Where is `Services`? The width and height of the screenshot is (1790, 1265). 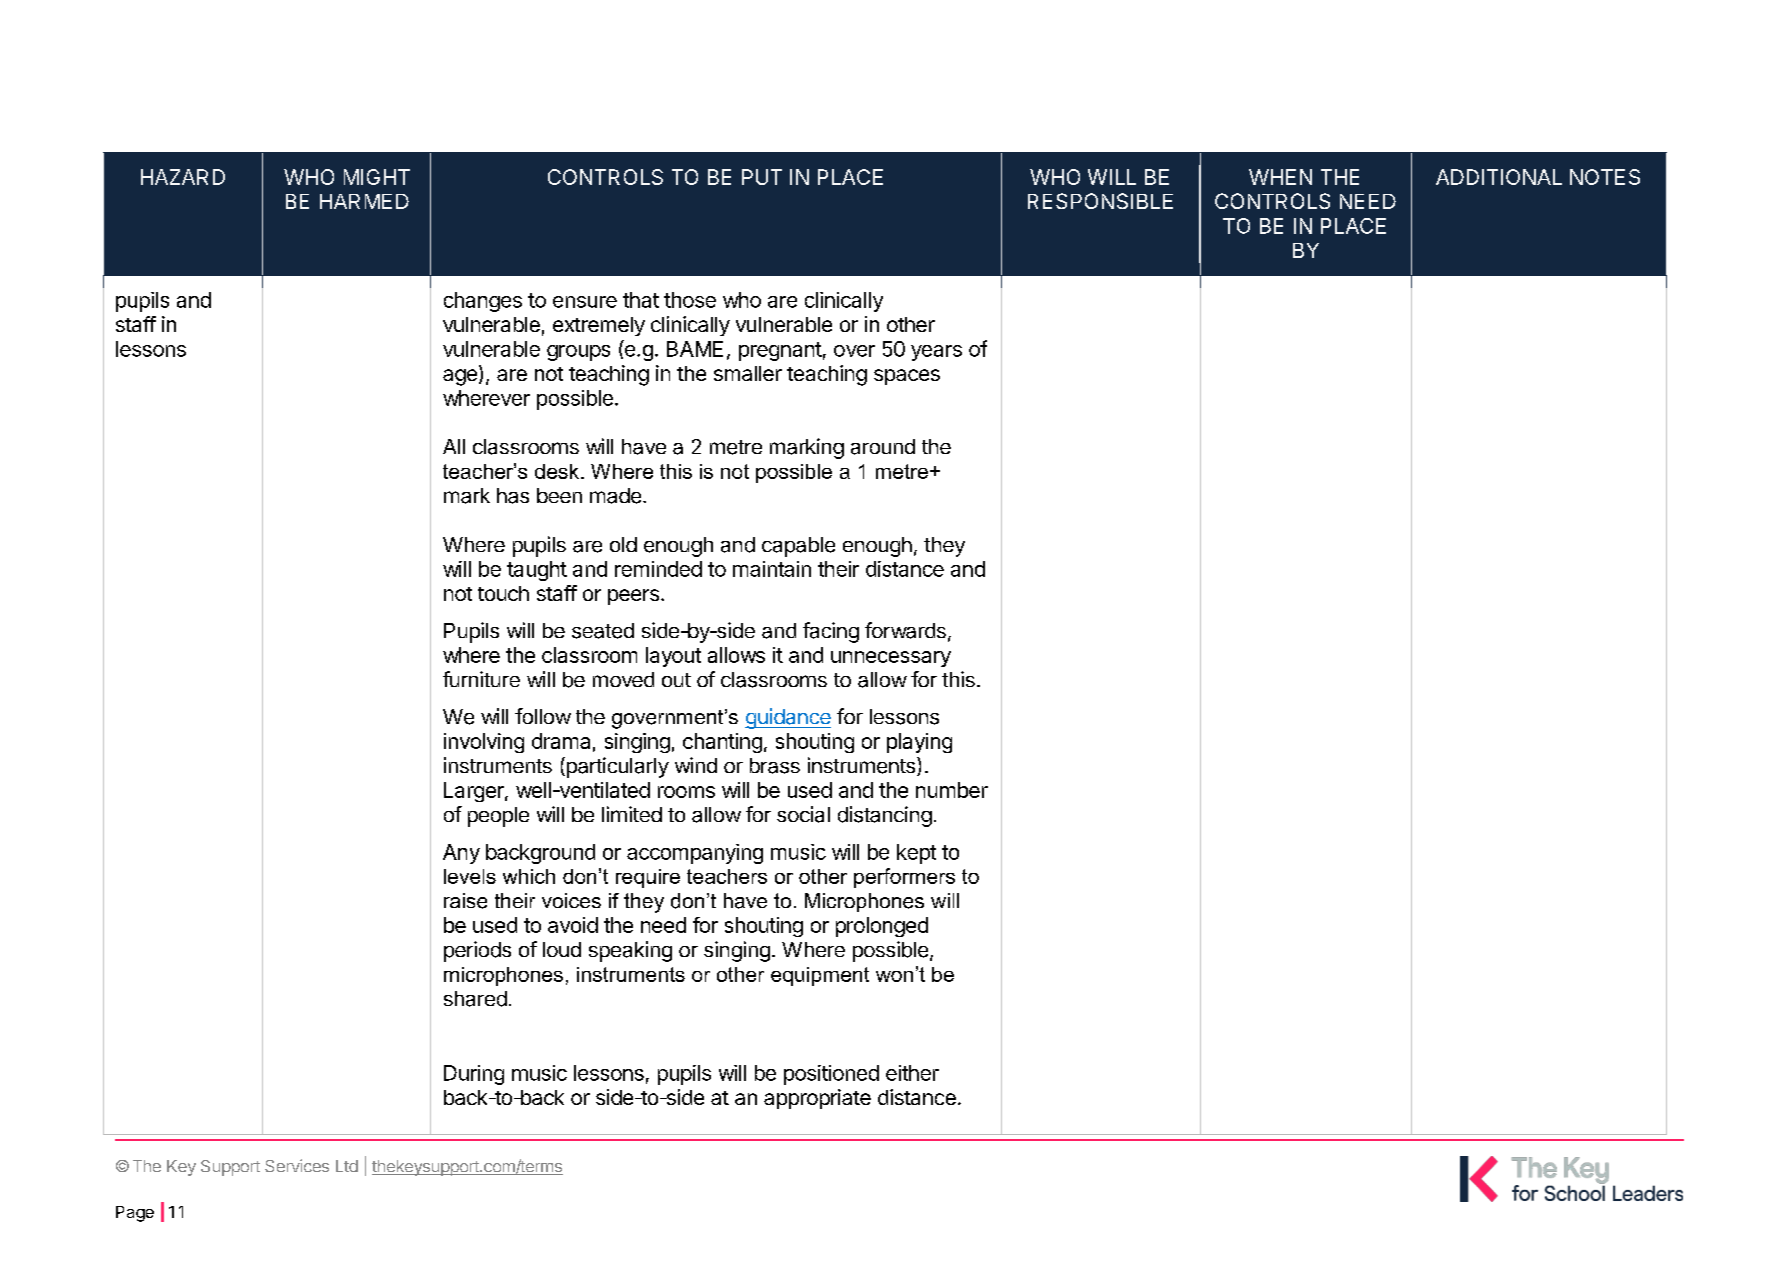 Services is located at coordinates (297, 1165).
